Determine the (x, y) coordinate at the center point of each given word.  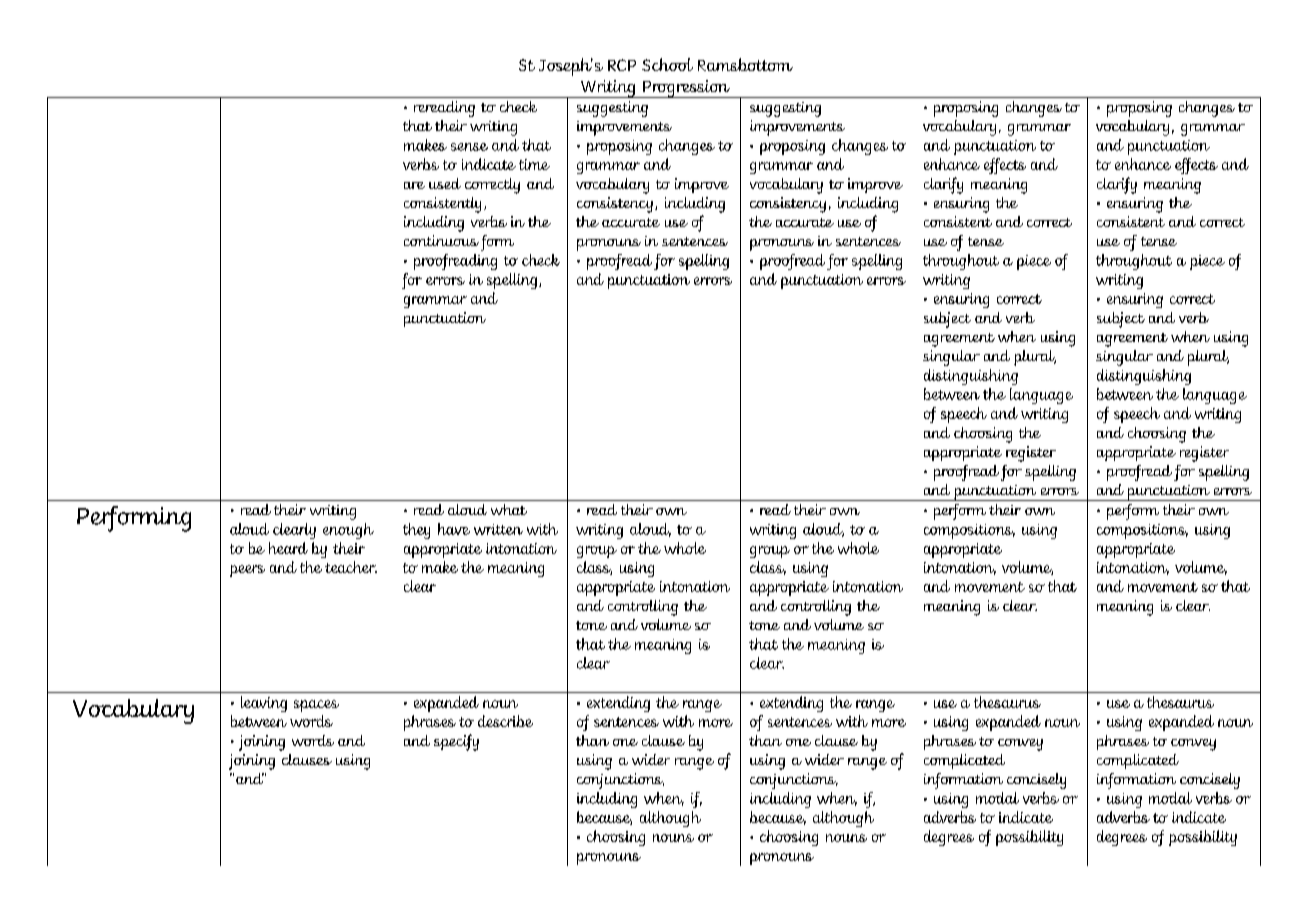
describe (505, 721)
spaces (316, 706)
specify (456, 742)
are (414, 185)
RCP (622, 65)
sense (469, 147)
